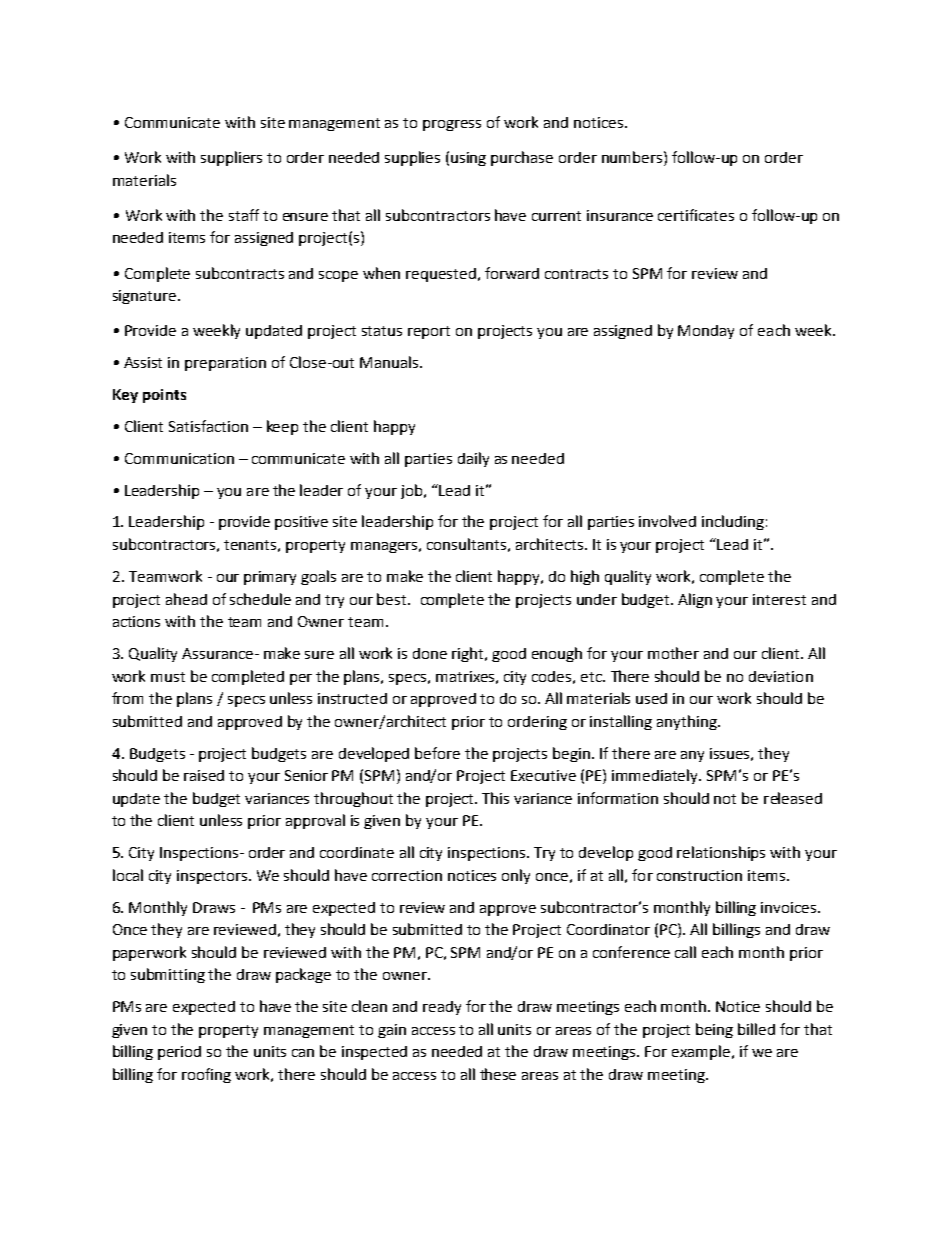  What do you see at coordinates (667, 521) in the screenshot?
I see `involved` at bounding box center [667, 521].
